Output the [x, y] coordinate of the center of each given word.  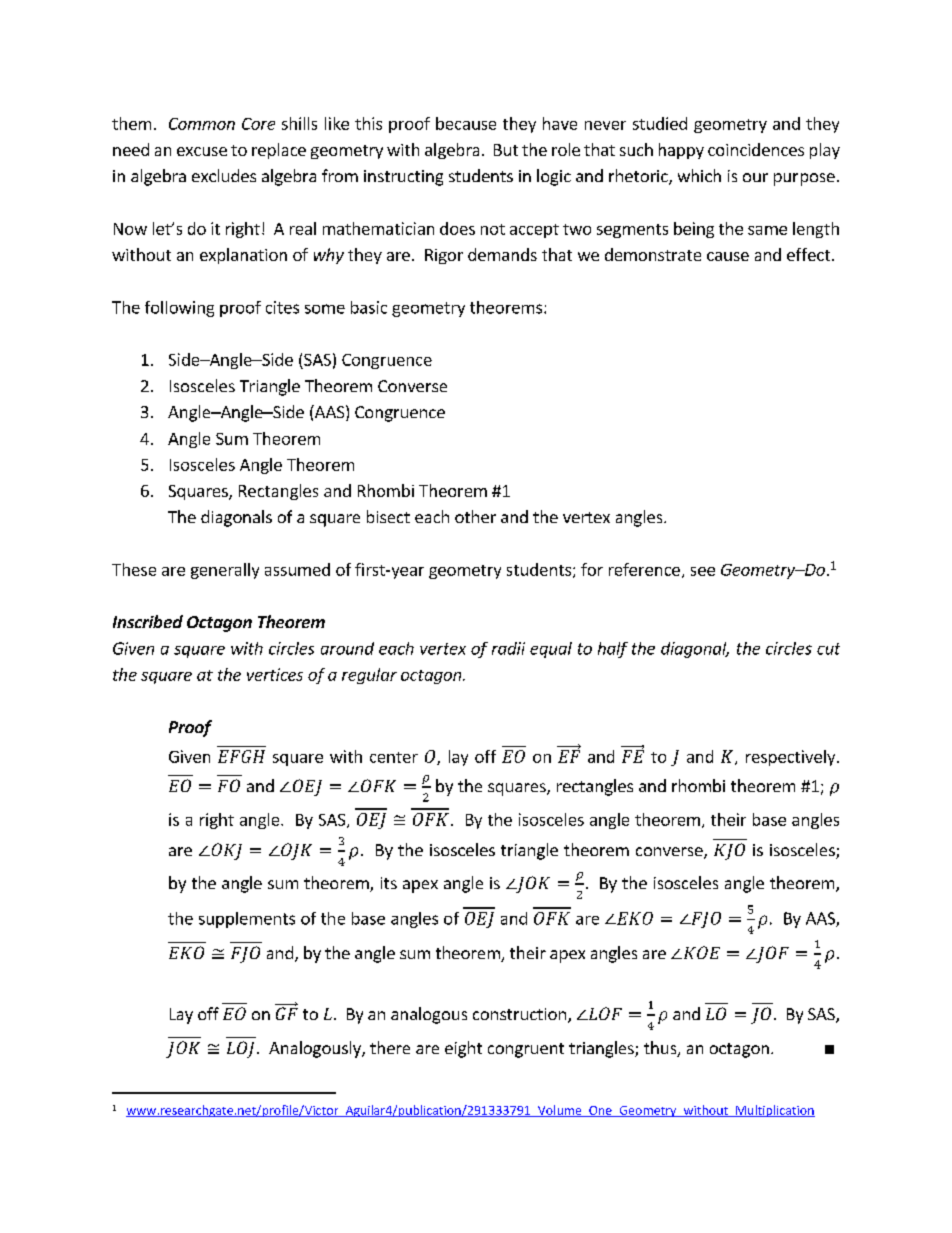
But [506, 150]
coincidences [756, 149]
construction [519, 1014]
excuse [202, 151]
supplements [247, 920]
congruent [526, 1050]
